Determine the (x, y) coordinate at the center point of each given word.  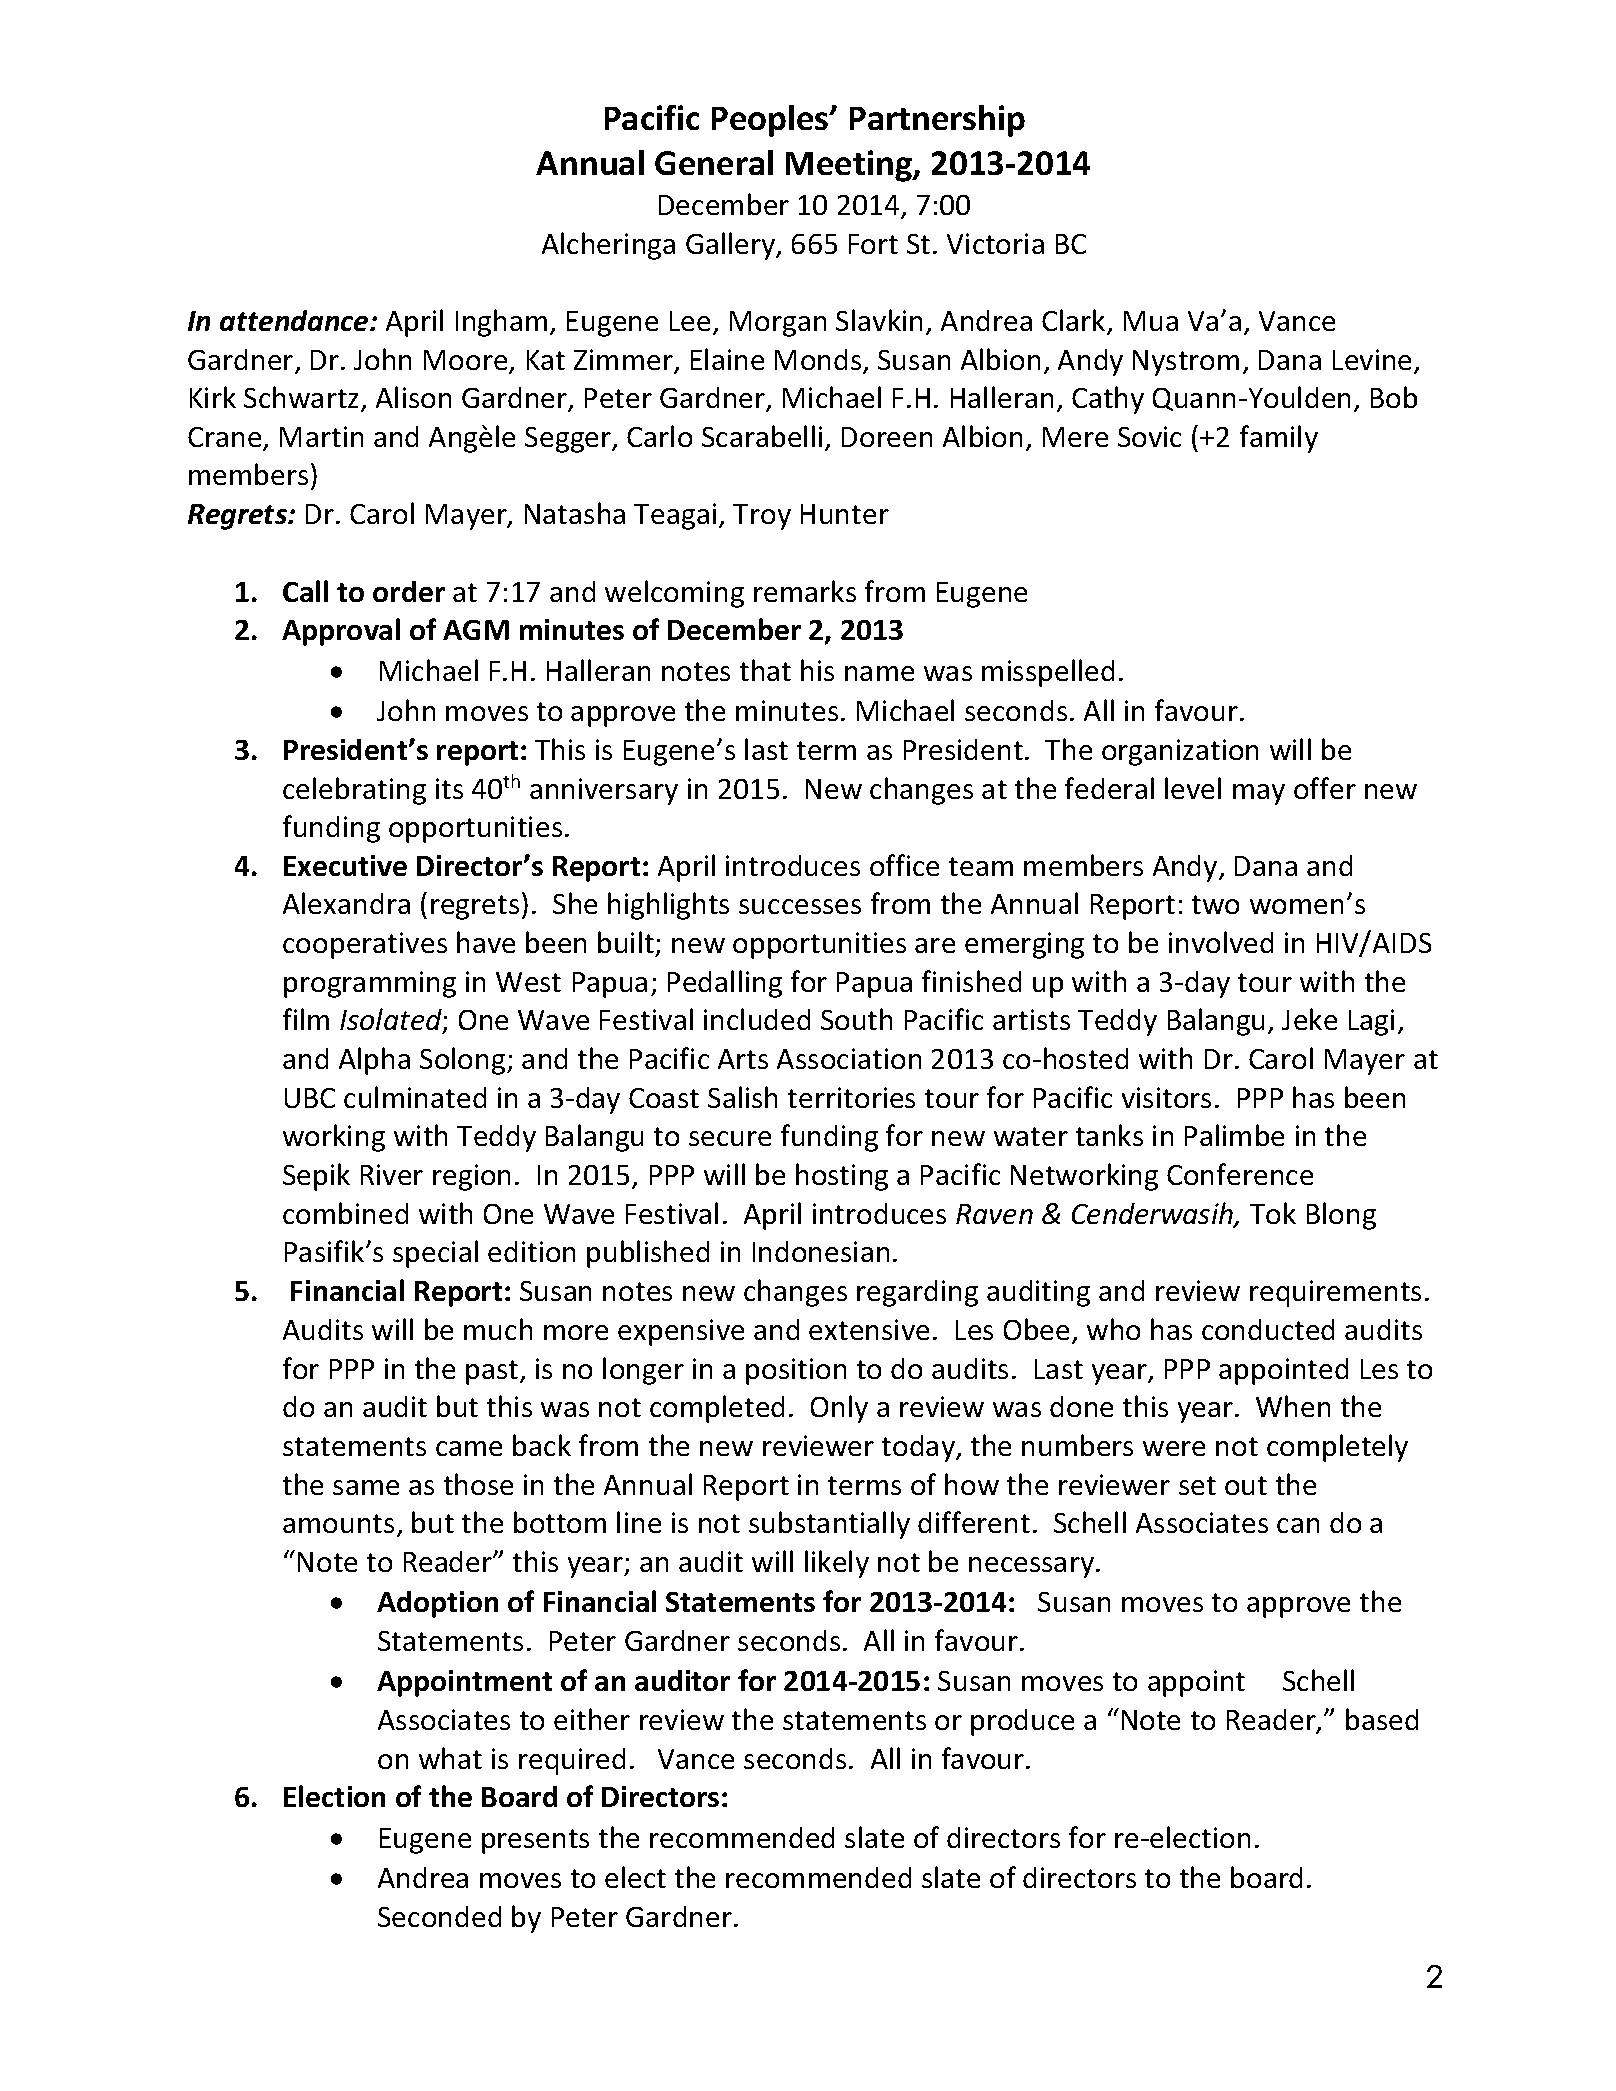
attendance (295, 320)
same (366, 1487)
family (1279, 439)
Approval (341, 632)
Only (839, 1409)
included (757, 1019)
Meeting (850, 166)
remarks (805, 591)
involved (1221, 942)
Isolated (392, 1021)
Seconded (439, 1916)
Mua (1151, 321)
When (1293, 1406)
